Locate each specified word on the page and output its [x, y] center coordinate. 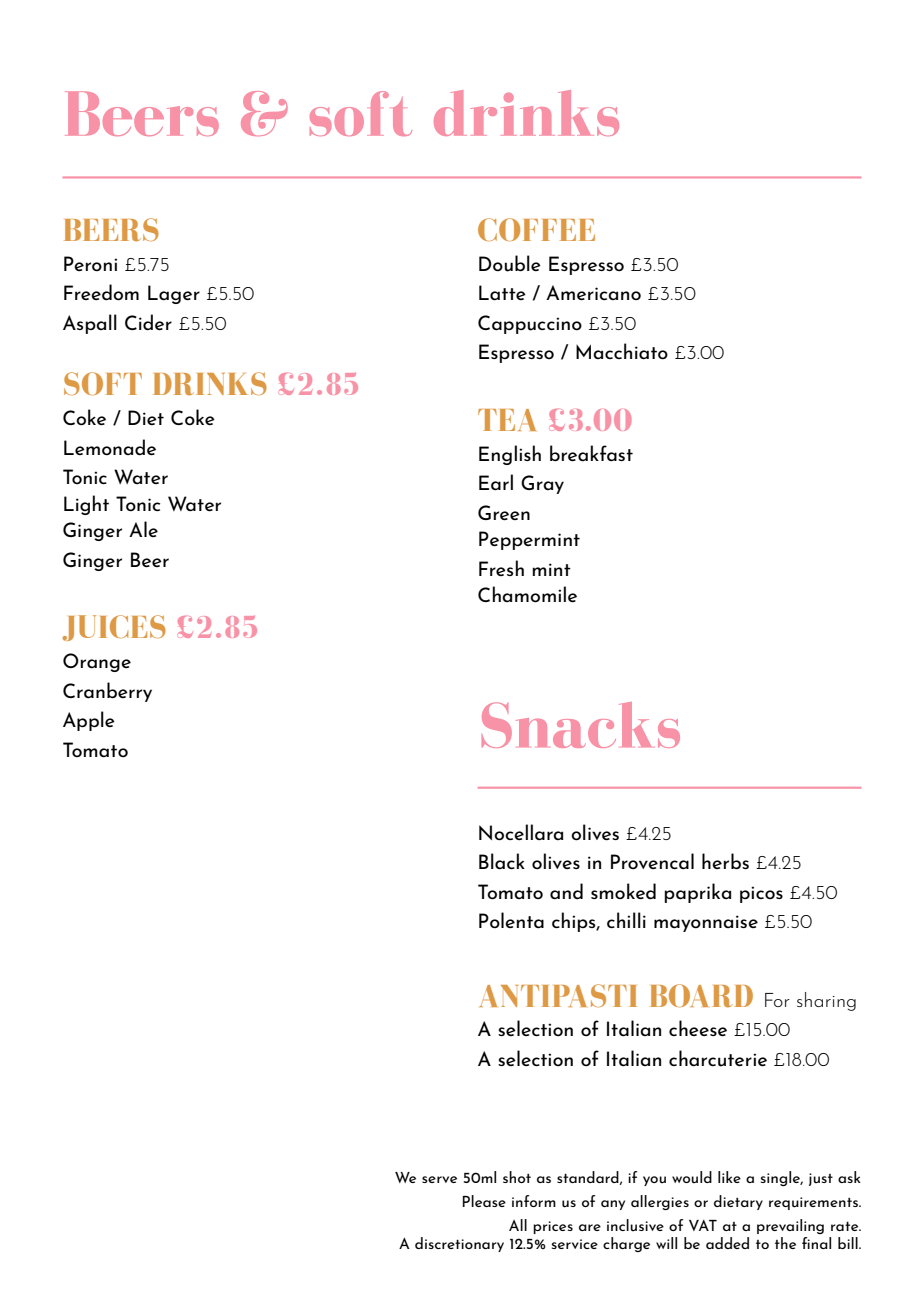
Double [510, 263]
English [510, 455]
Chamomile [527, 594]
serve [439, 1179]
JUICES [114, 628]
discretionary [459, 1244]
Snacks [581, 725]
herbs [725, 861]
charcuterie [718, 1058]
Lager [174, 294]
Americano [593, 293]
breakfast [591, 453]
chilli [626, 920]
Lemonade [110, 447]
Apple [89, 721]
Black [502, 861]
